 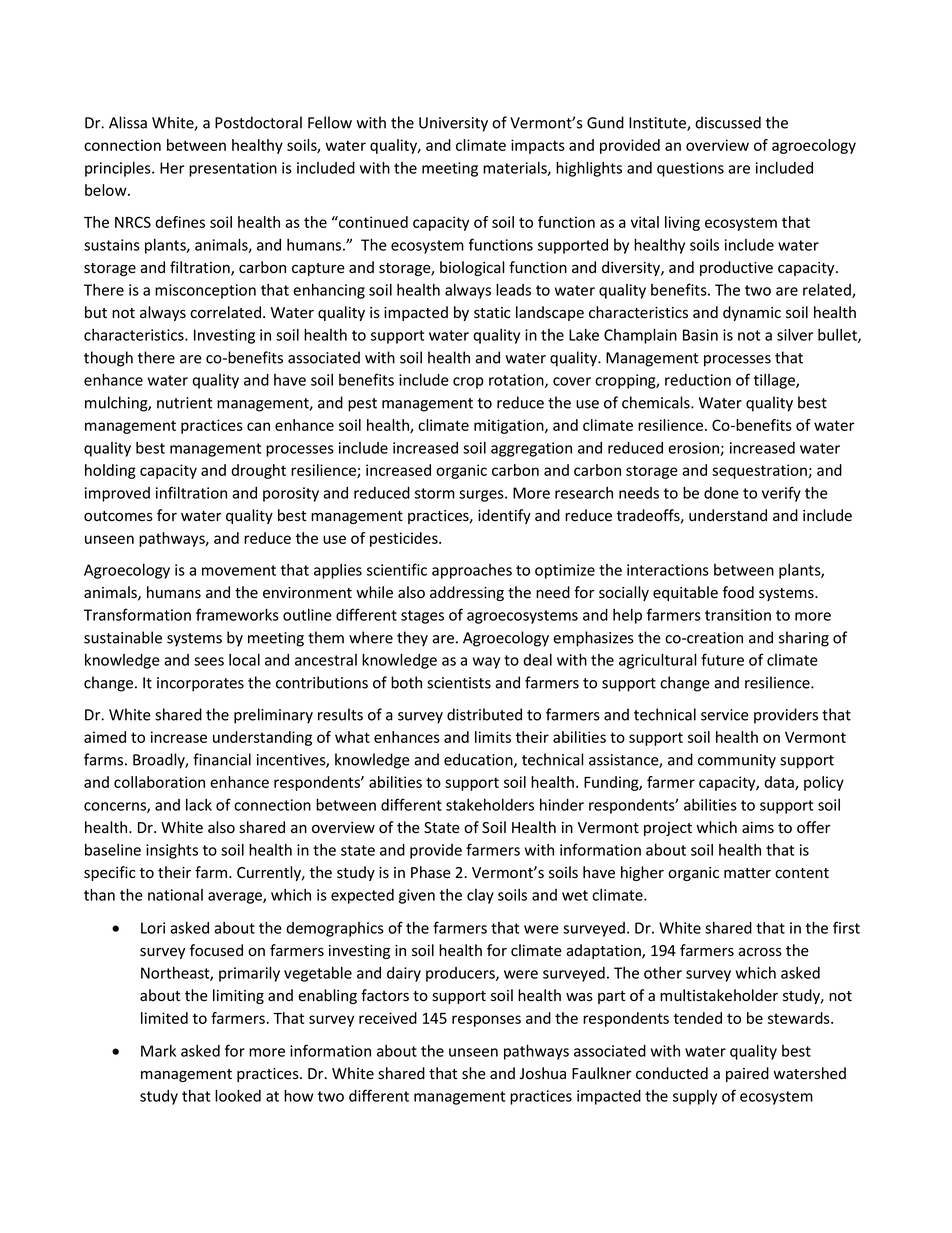 I want to click on paired, so click(x=747, y=1074).
